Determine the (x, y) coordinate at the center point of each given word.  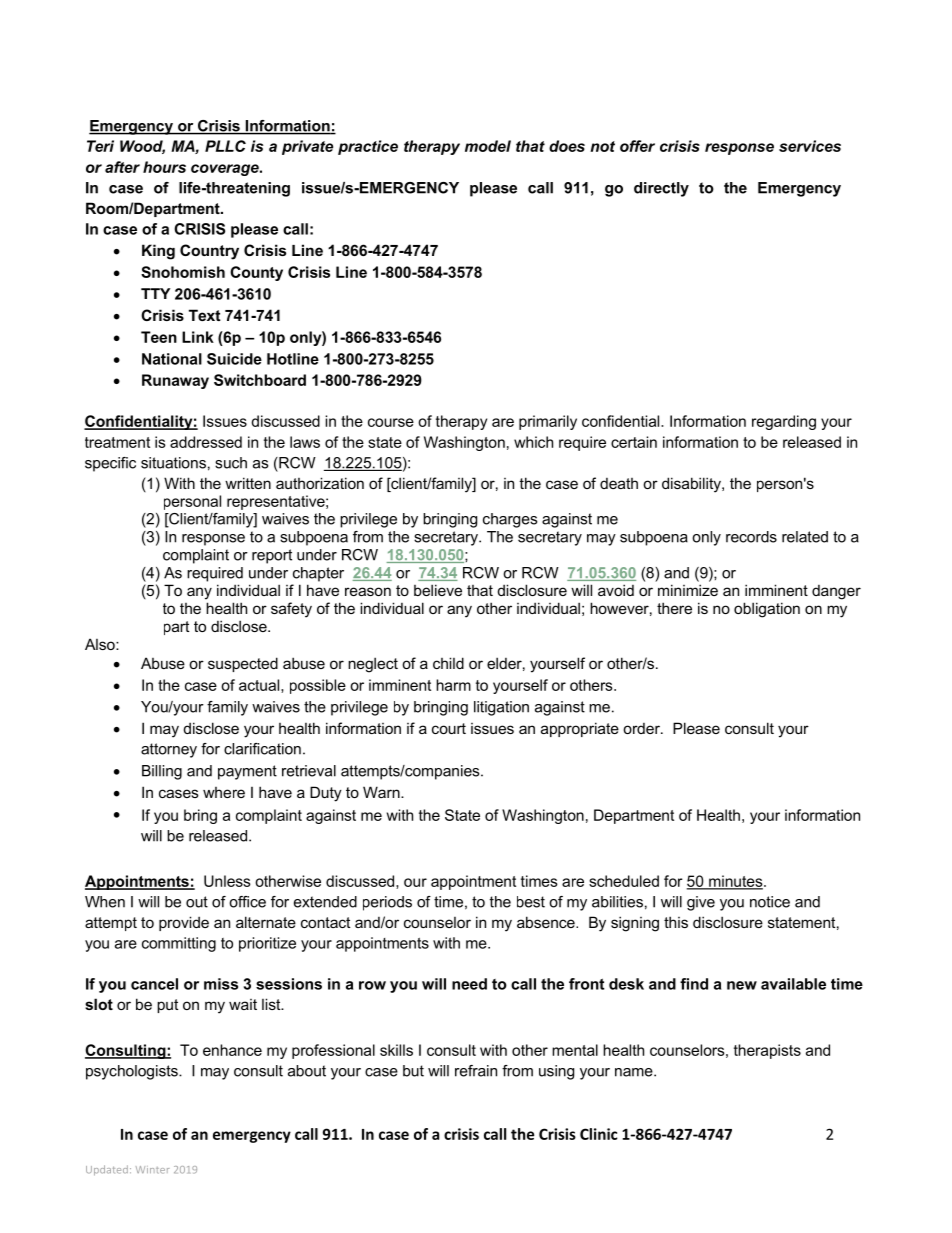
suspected (243, 664)
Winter (153, 1170)
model (488, 146)
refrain (476, 1071)
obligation (767, 610)
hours (164, 167)
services (810, 146)
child (448, 663)
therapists (767, 1051)
